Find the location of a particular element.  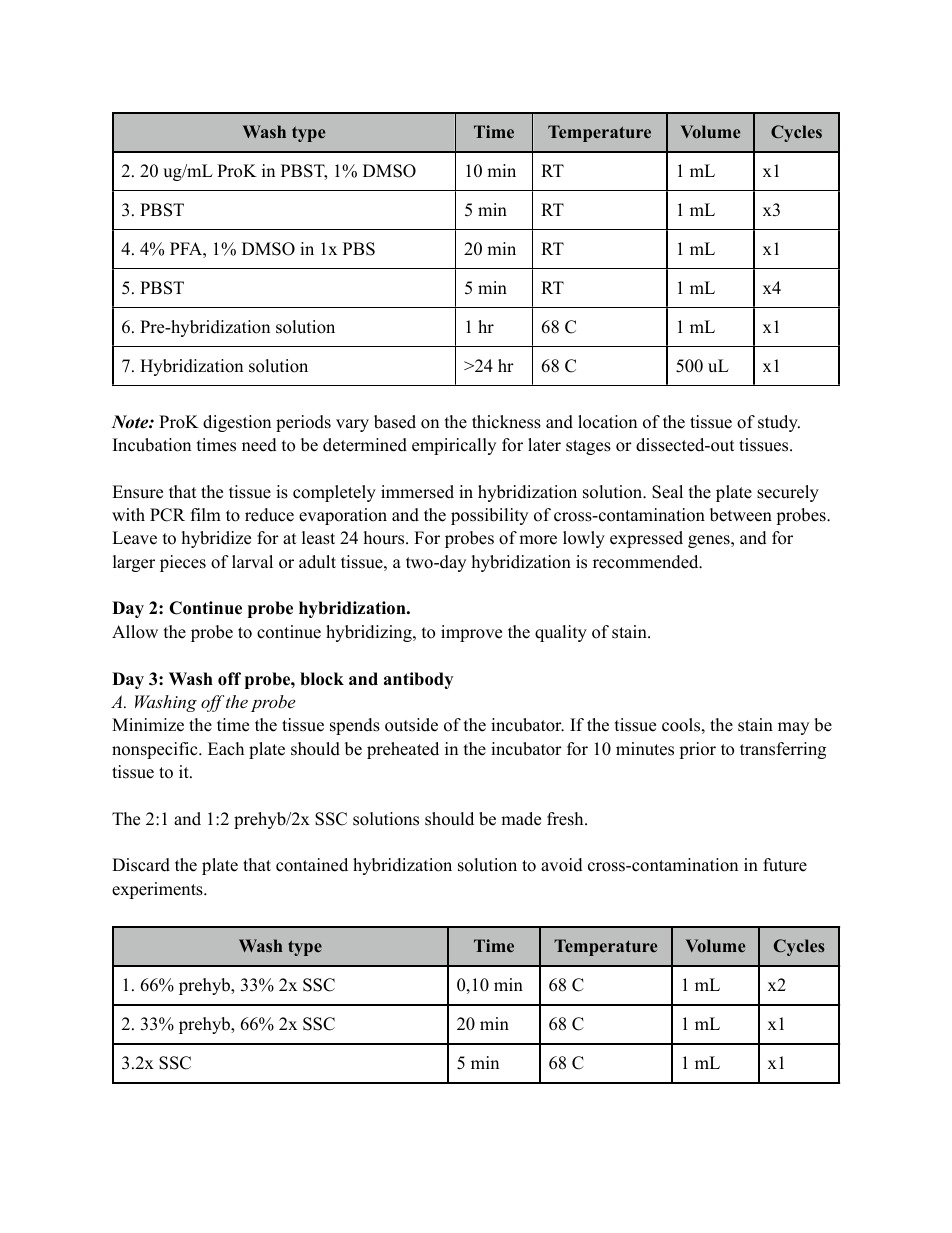

digestion is located at coordinates (237, 423).
